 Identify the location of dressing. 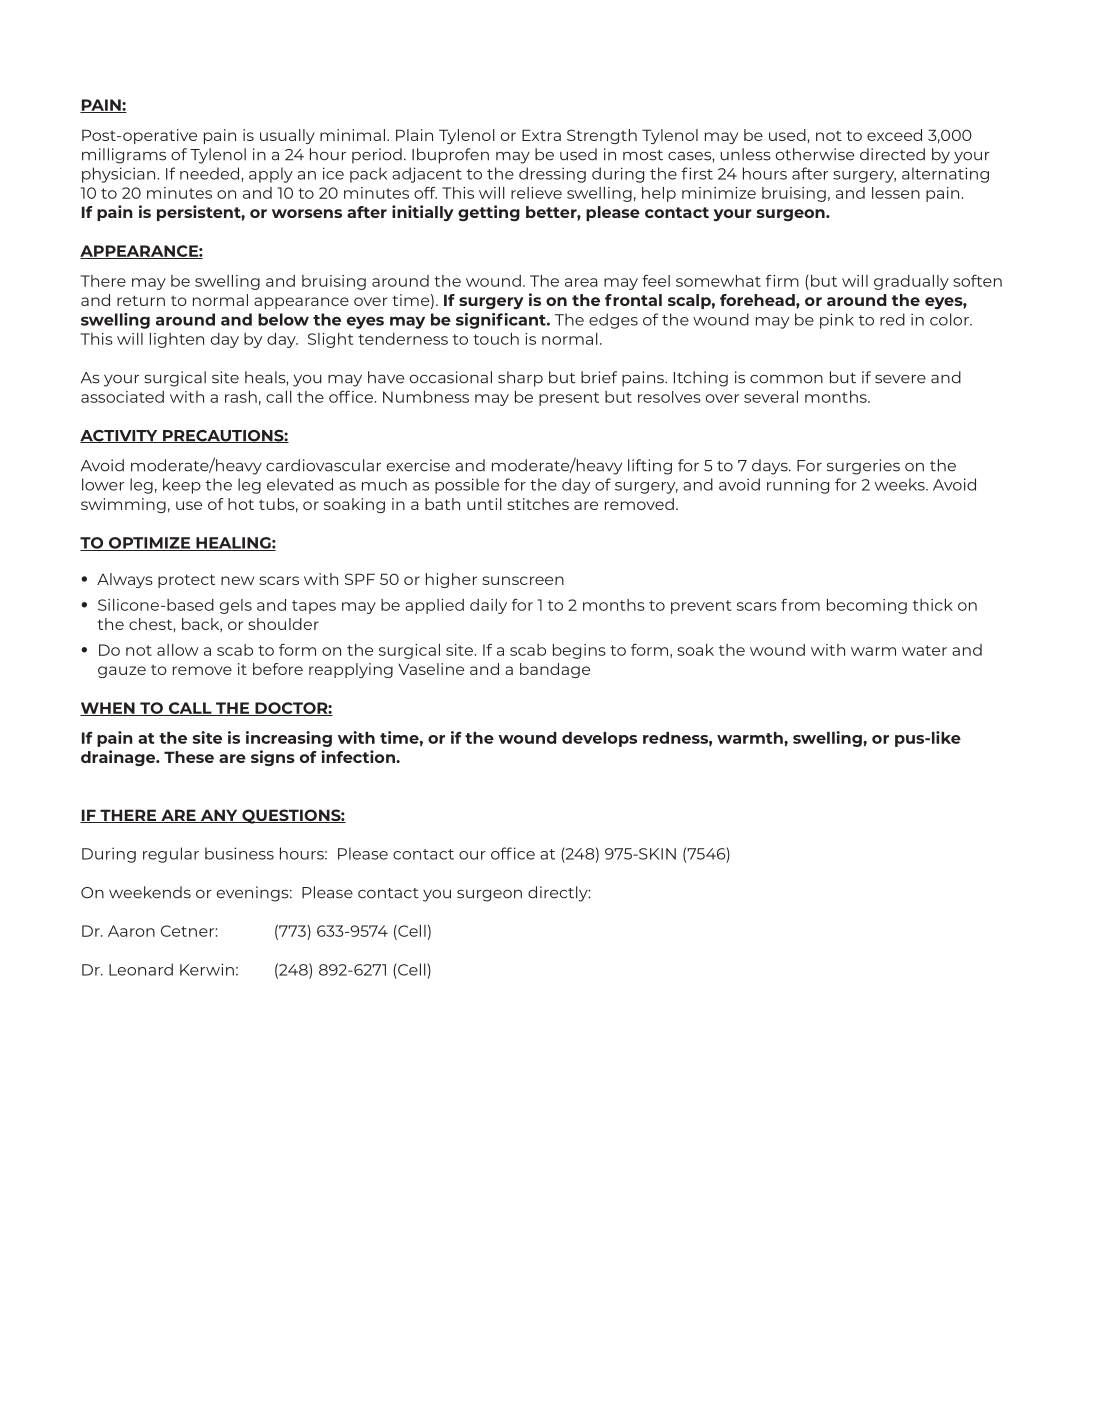
(552, 175).
